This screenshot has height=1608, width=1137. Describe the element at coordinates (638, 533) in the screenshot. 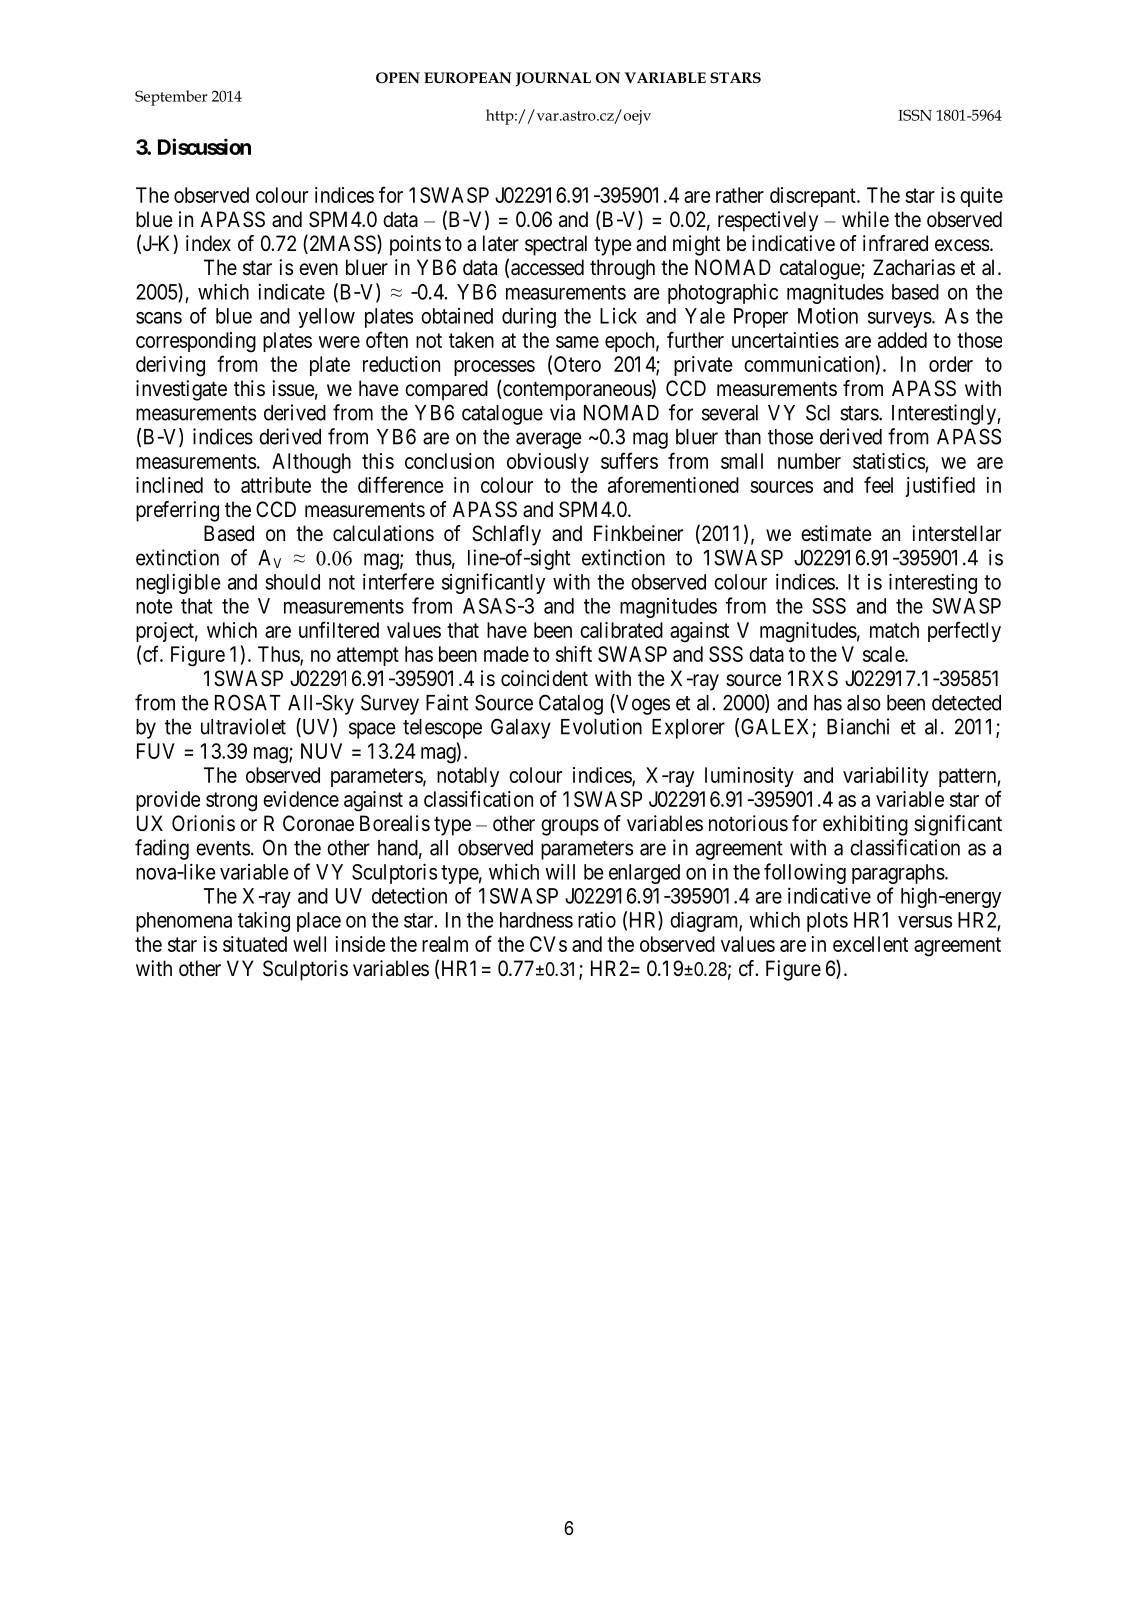

I see `Finkbeiner` at that location.
